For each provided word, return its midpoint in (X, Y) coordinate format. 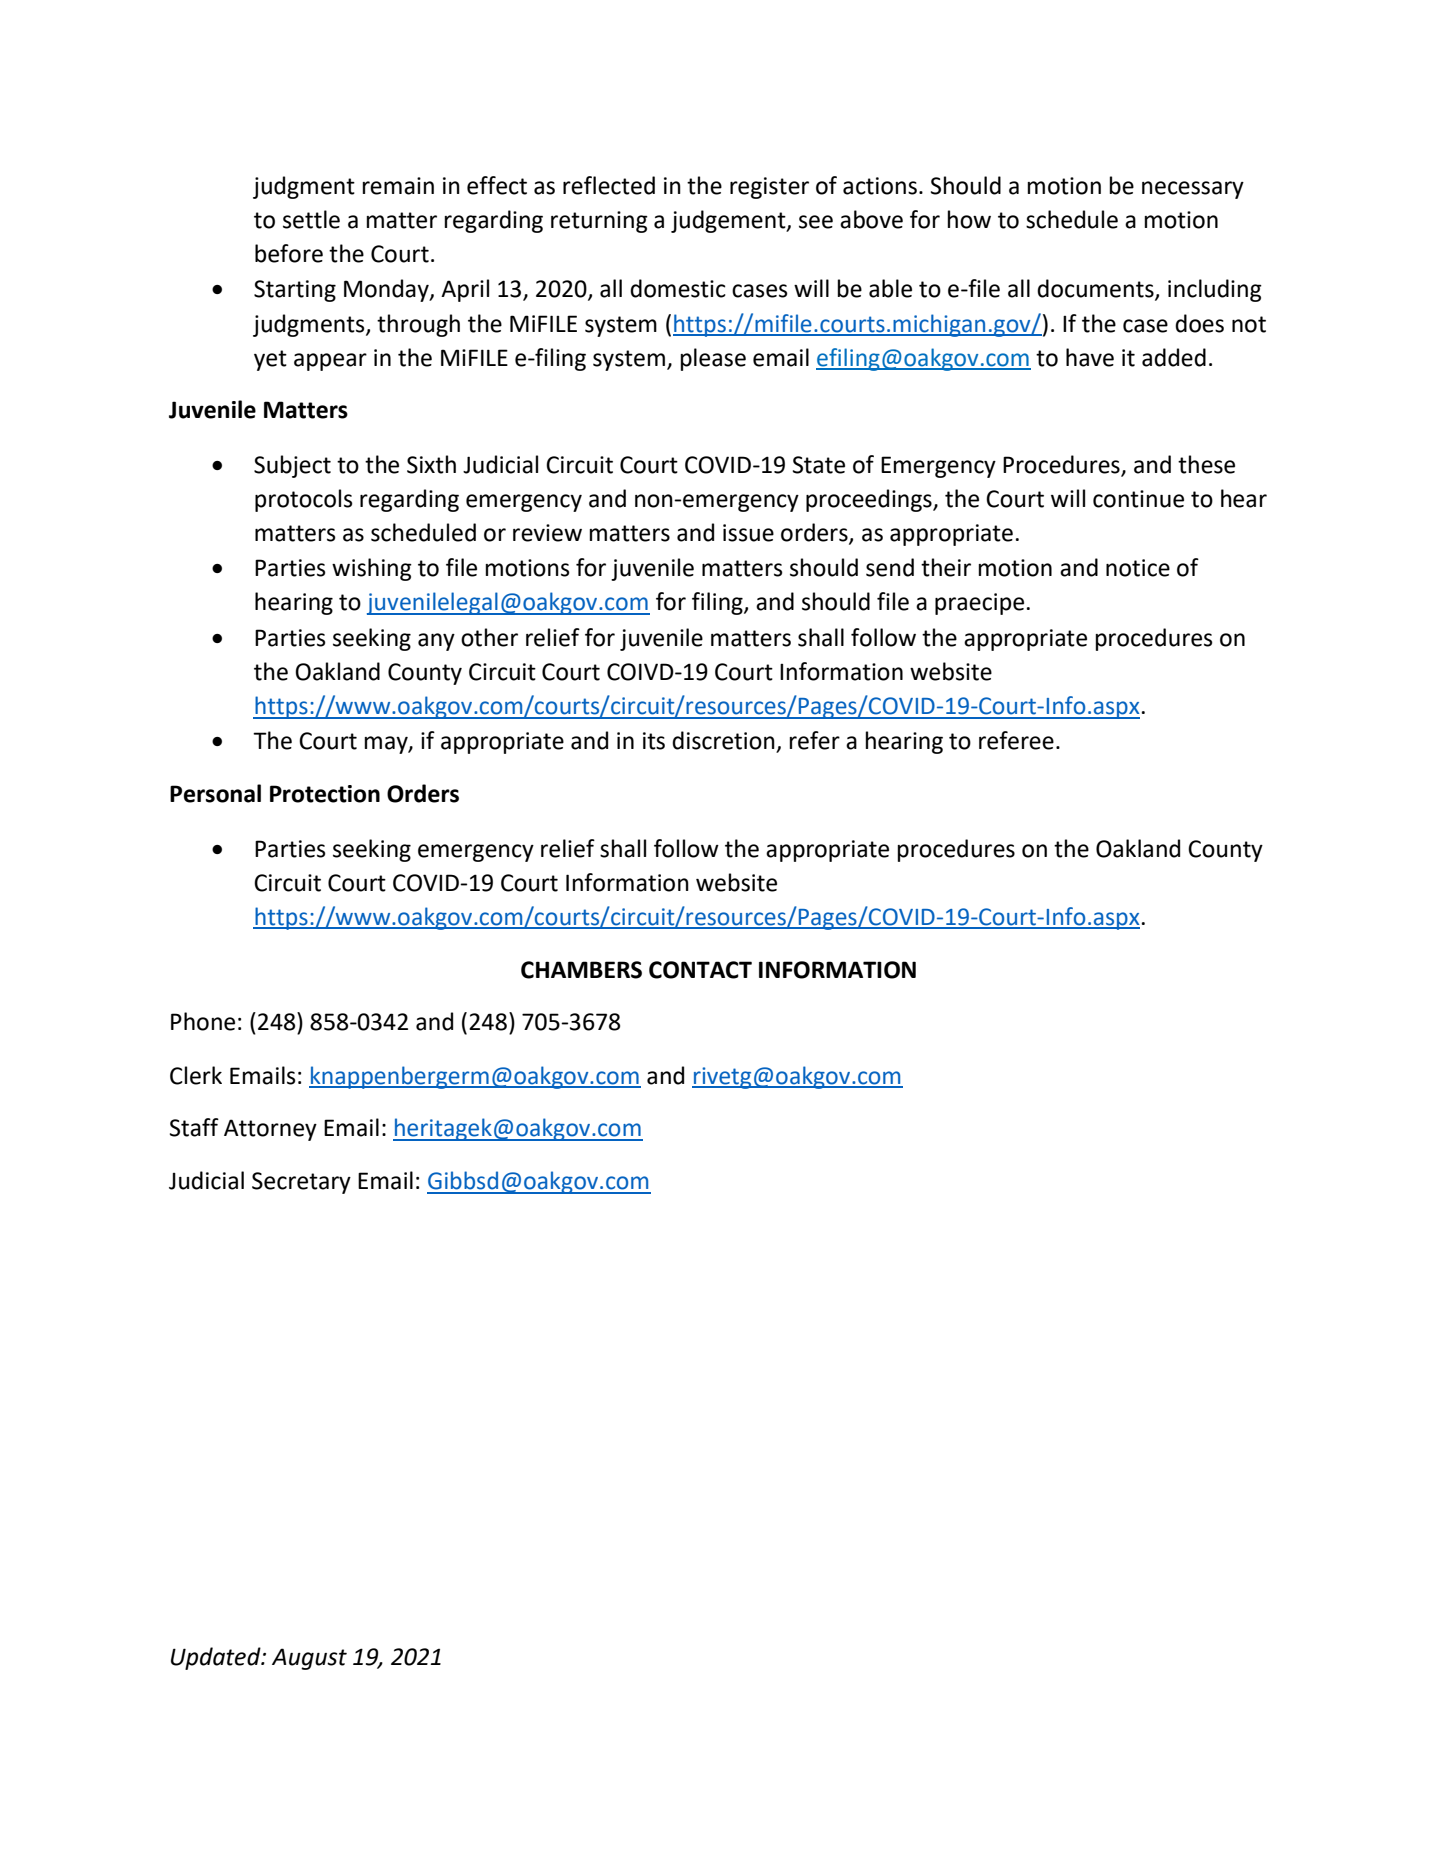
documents (1096, 289)
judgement (729, 221)
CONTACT (700, 970)
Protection (325, 794)
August (309, 1659)
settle (311, 219)
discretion (724, 741)
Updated (217, 1658)
